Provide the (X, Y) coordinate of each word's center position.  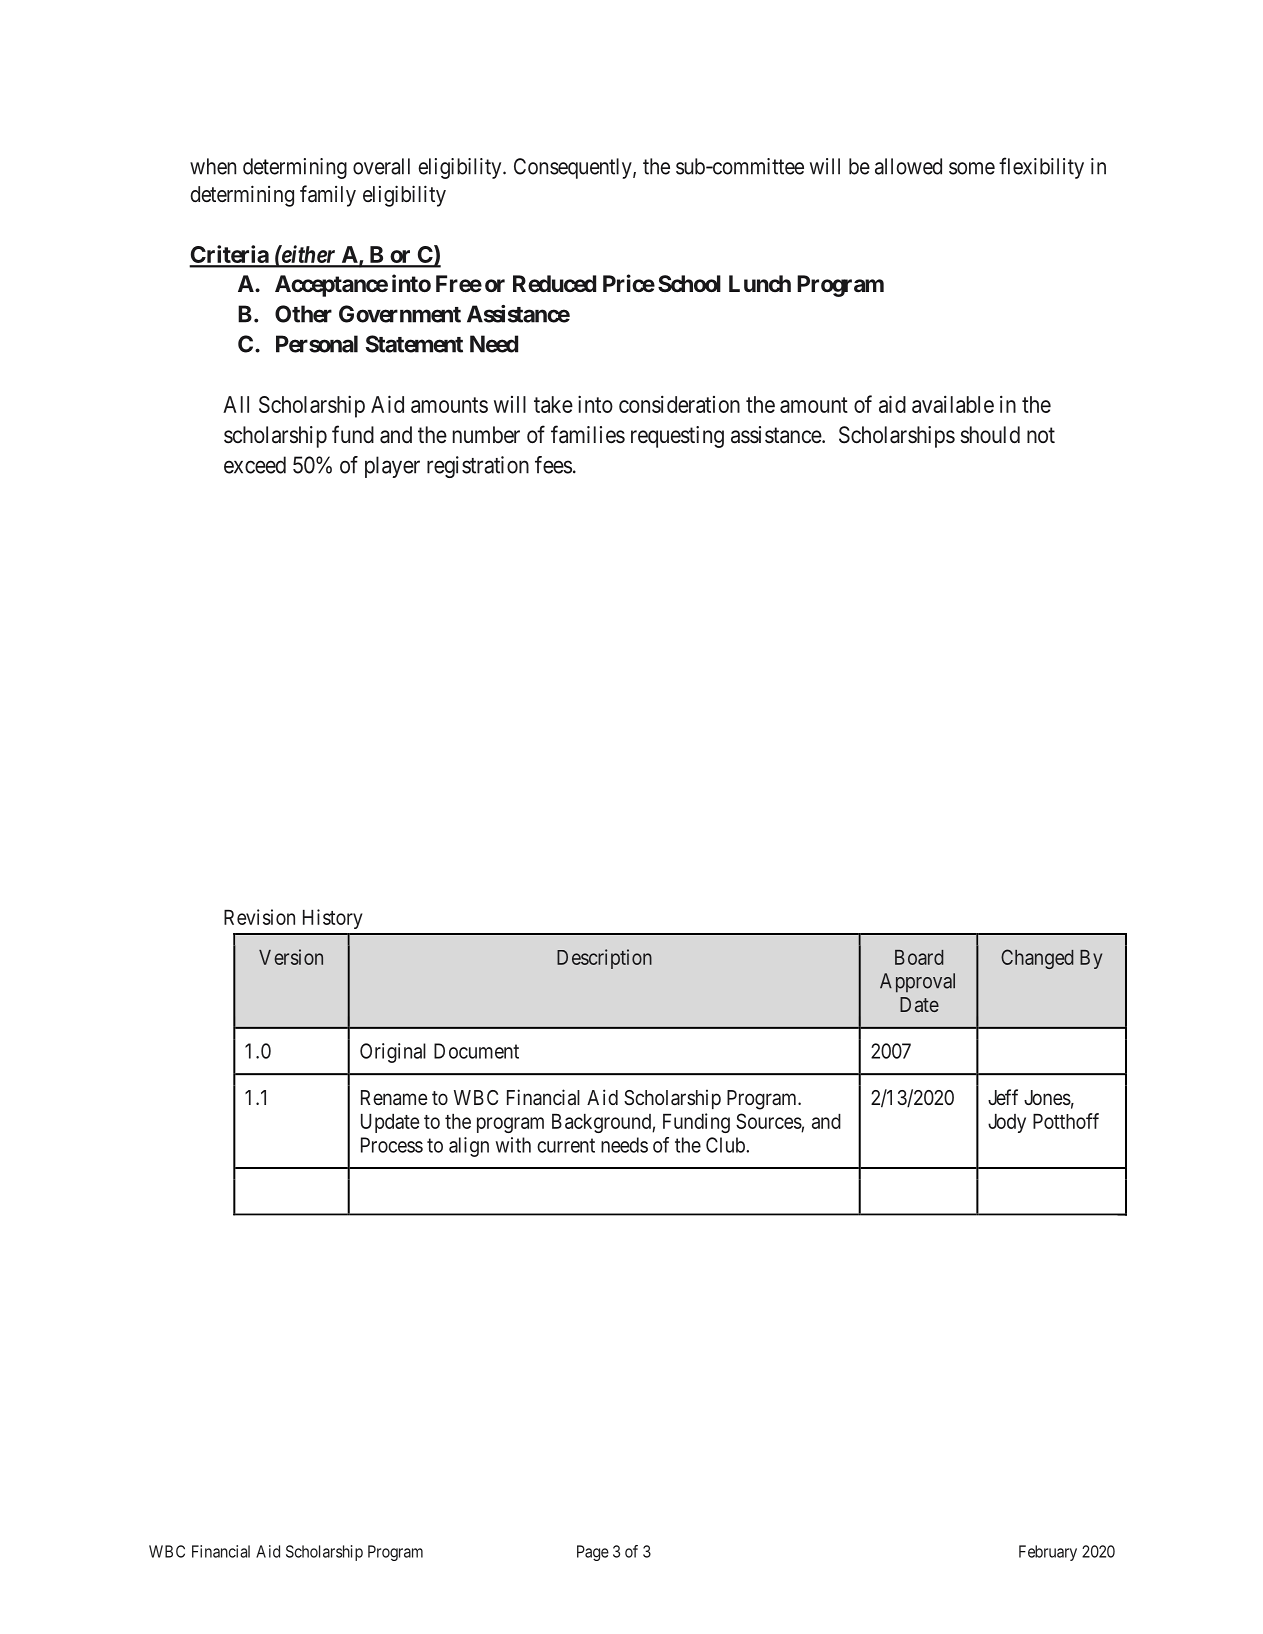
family (328, 196)
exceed (255, 465)
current (566, 1145)
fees (553, 465)
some (972, 168)
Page (593, 1553)
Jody (1007, 1123)
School (689, 283)
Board (919, 957)
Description (604, 959)
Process (392, 1145)
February (1048, 1553)
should (990, 435)
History (333, 919)
